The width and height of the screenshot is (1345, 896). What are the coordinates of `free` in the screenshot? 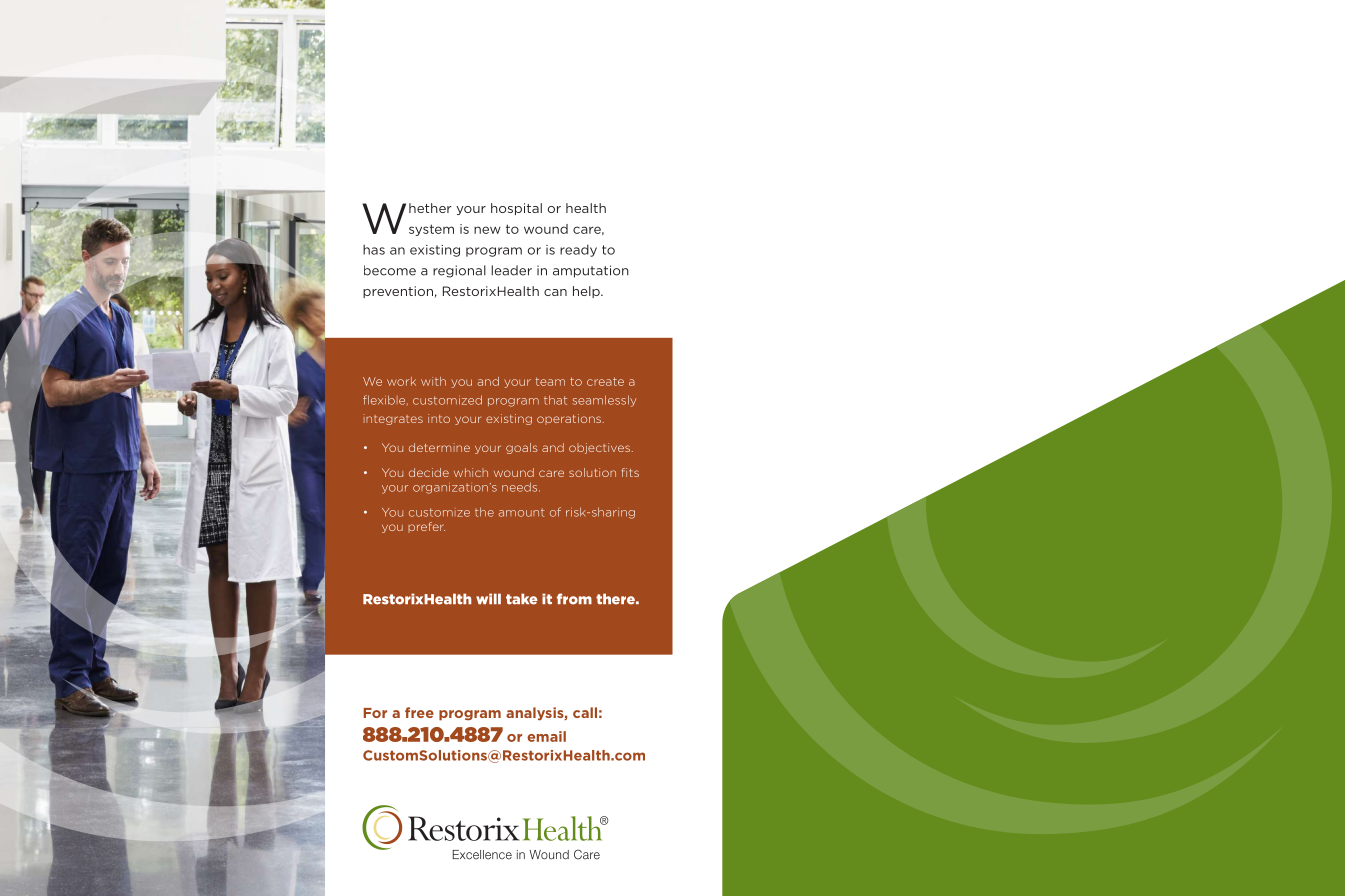 It's located at (419, 712).
